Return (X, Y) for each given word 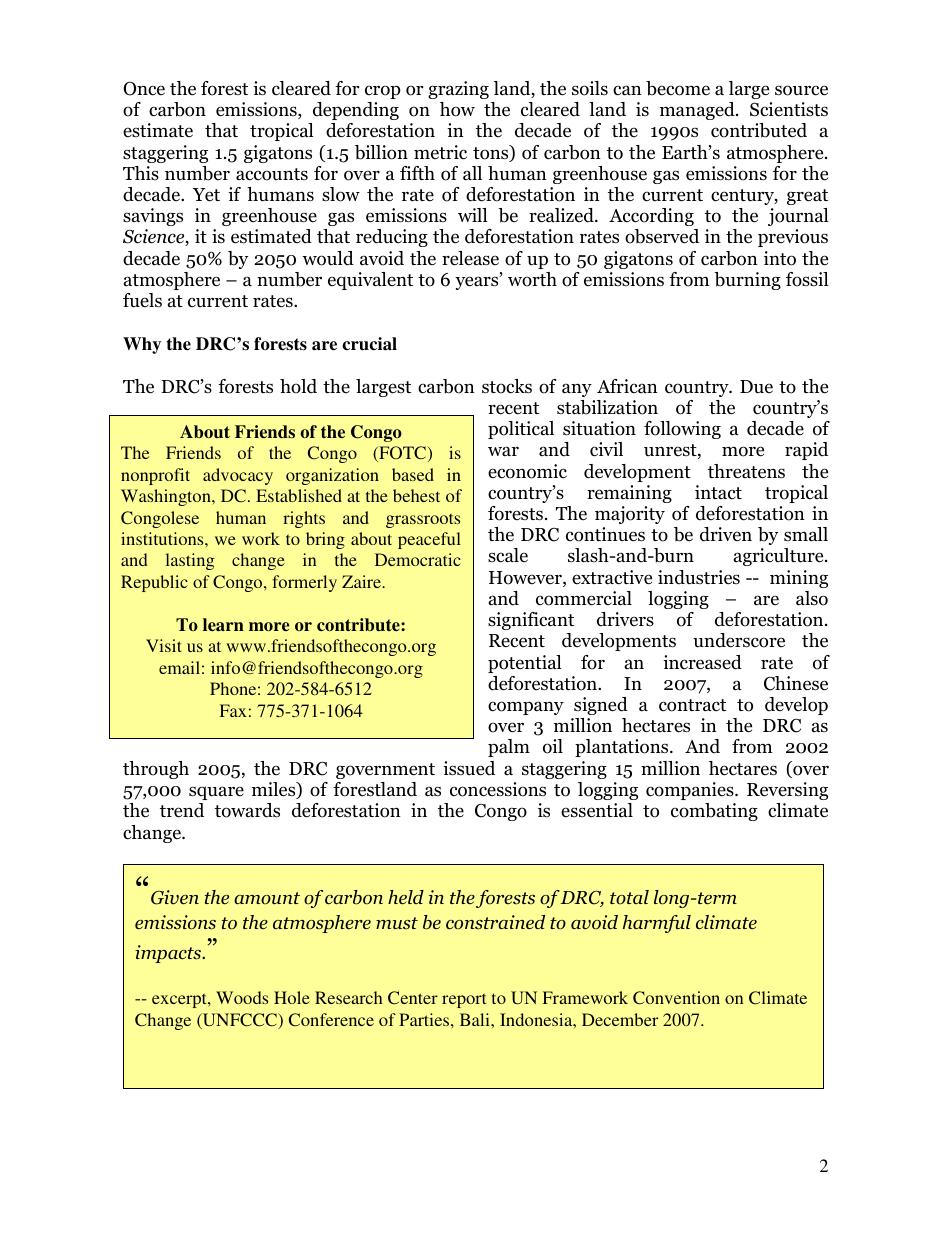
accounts (272, 174)
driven (726, 534)
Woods (242, 997)
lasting (190, 561)
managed (698, 111)
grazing (458, 90)
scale (508, 555)
